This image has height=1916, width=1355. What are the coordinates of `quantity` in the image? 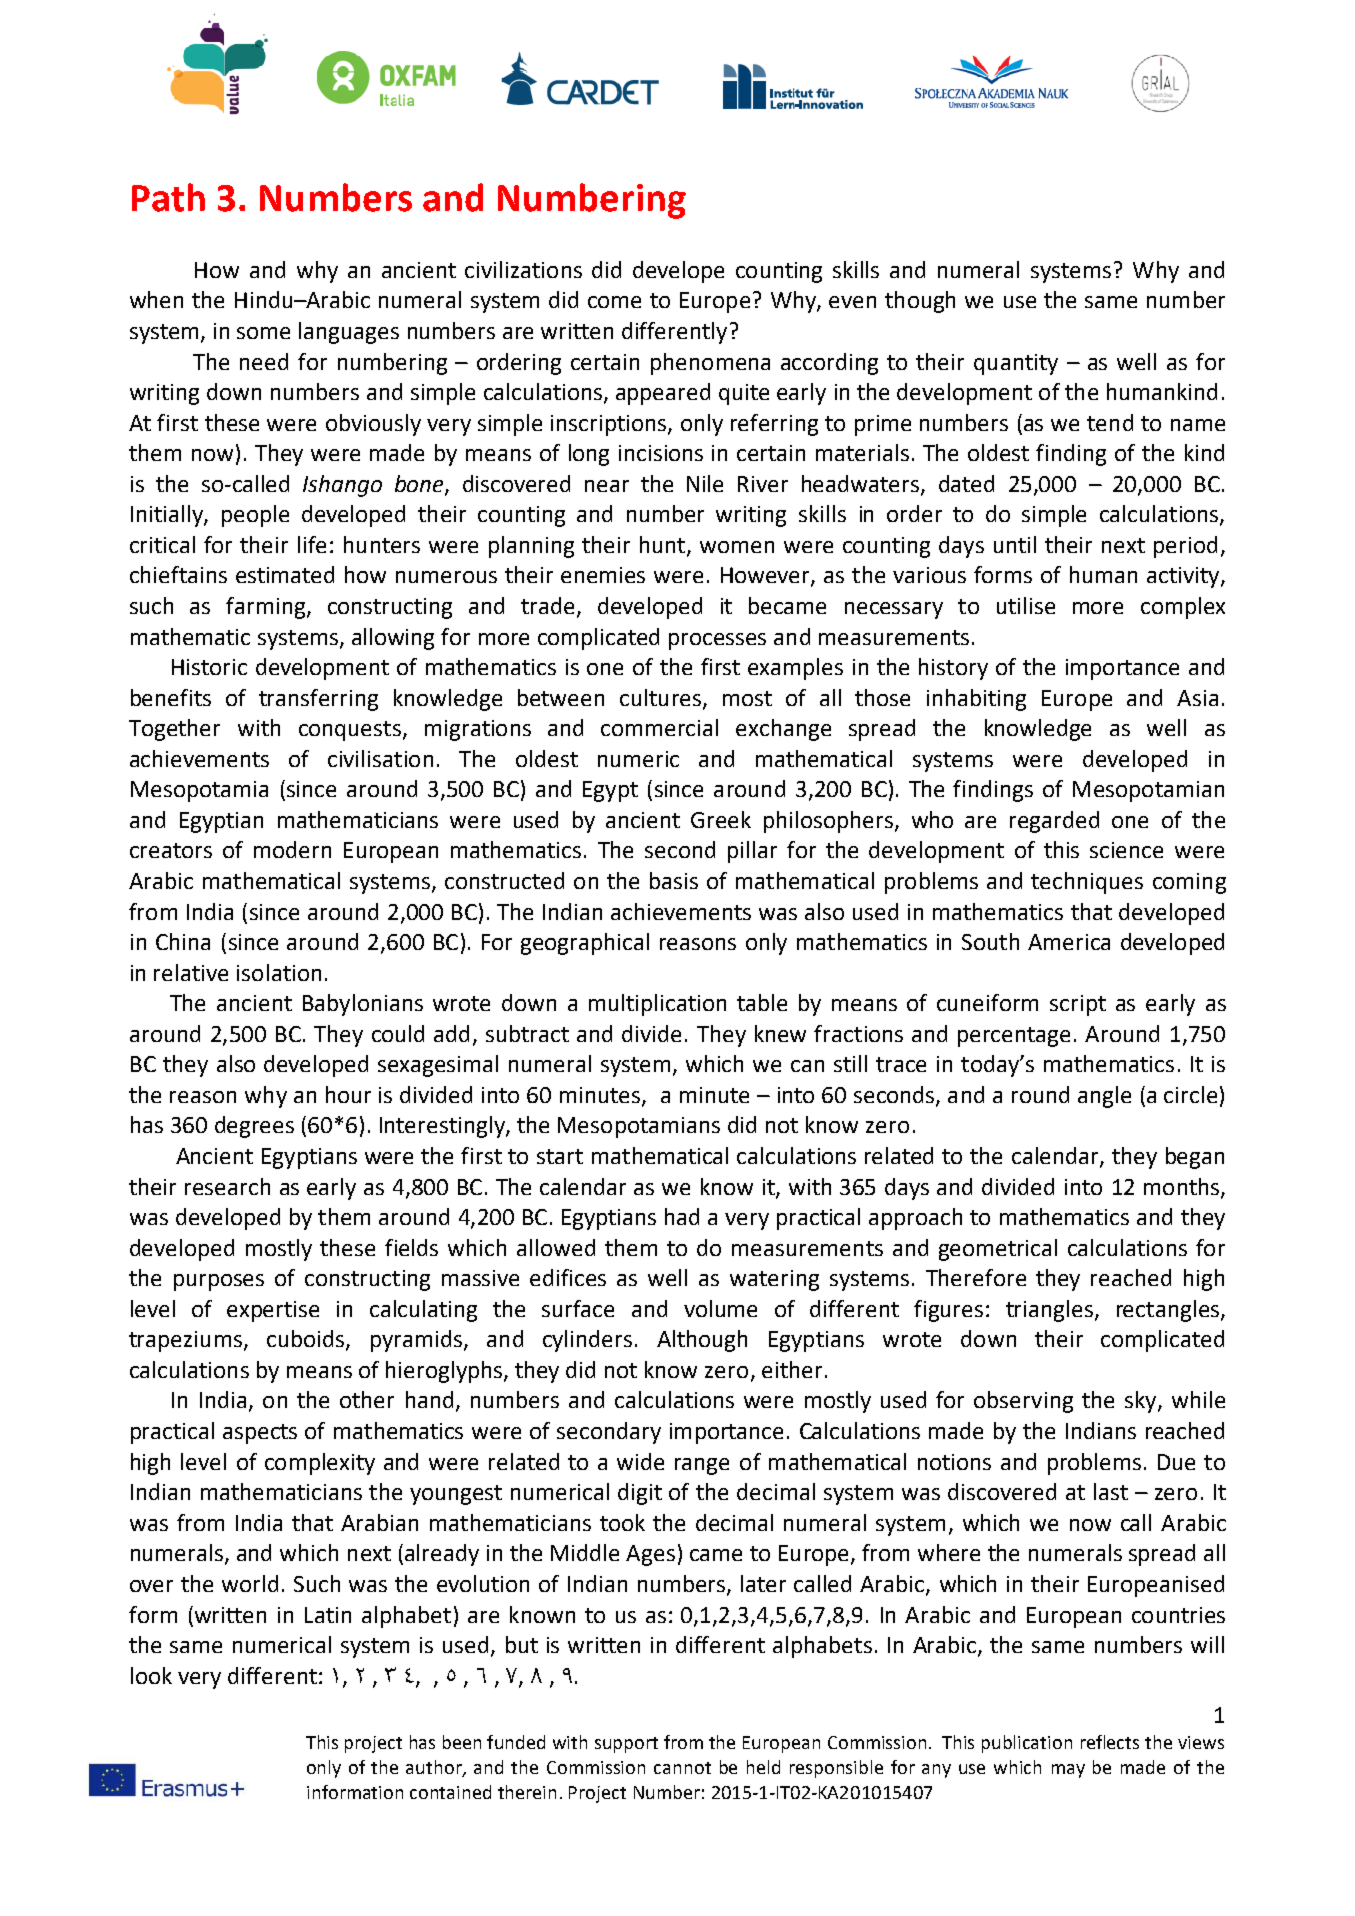 It's located at (1016, 364).
